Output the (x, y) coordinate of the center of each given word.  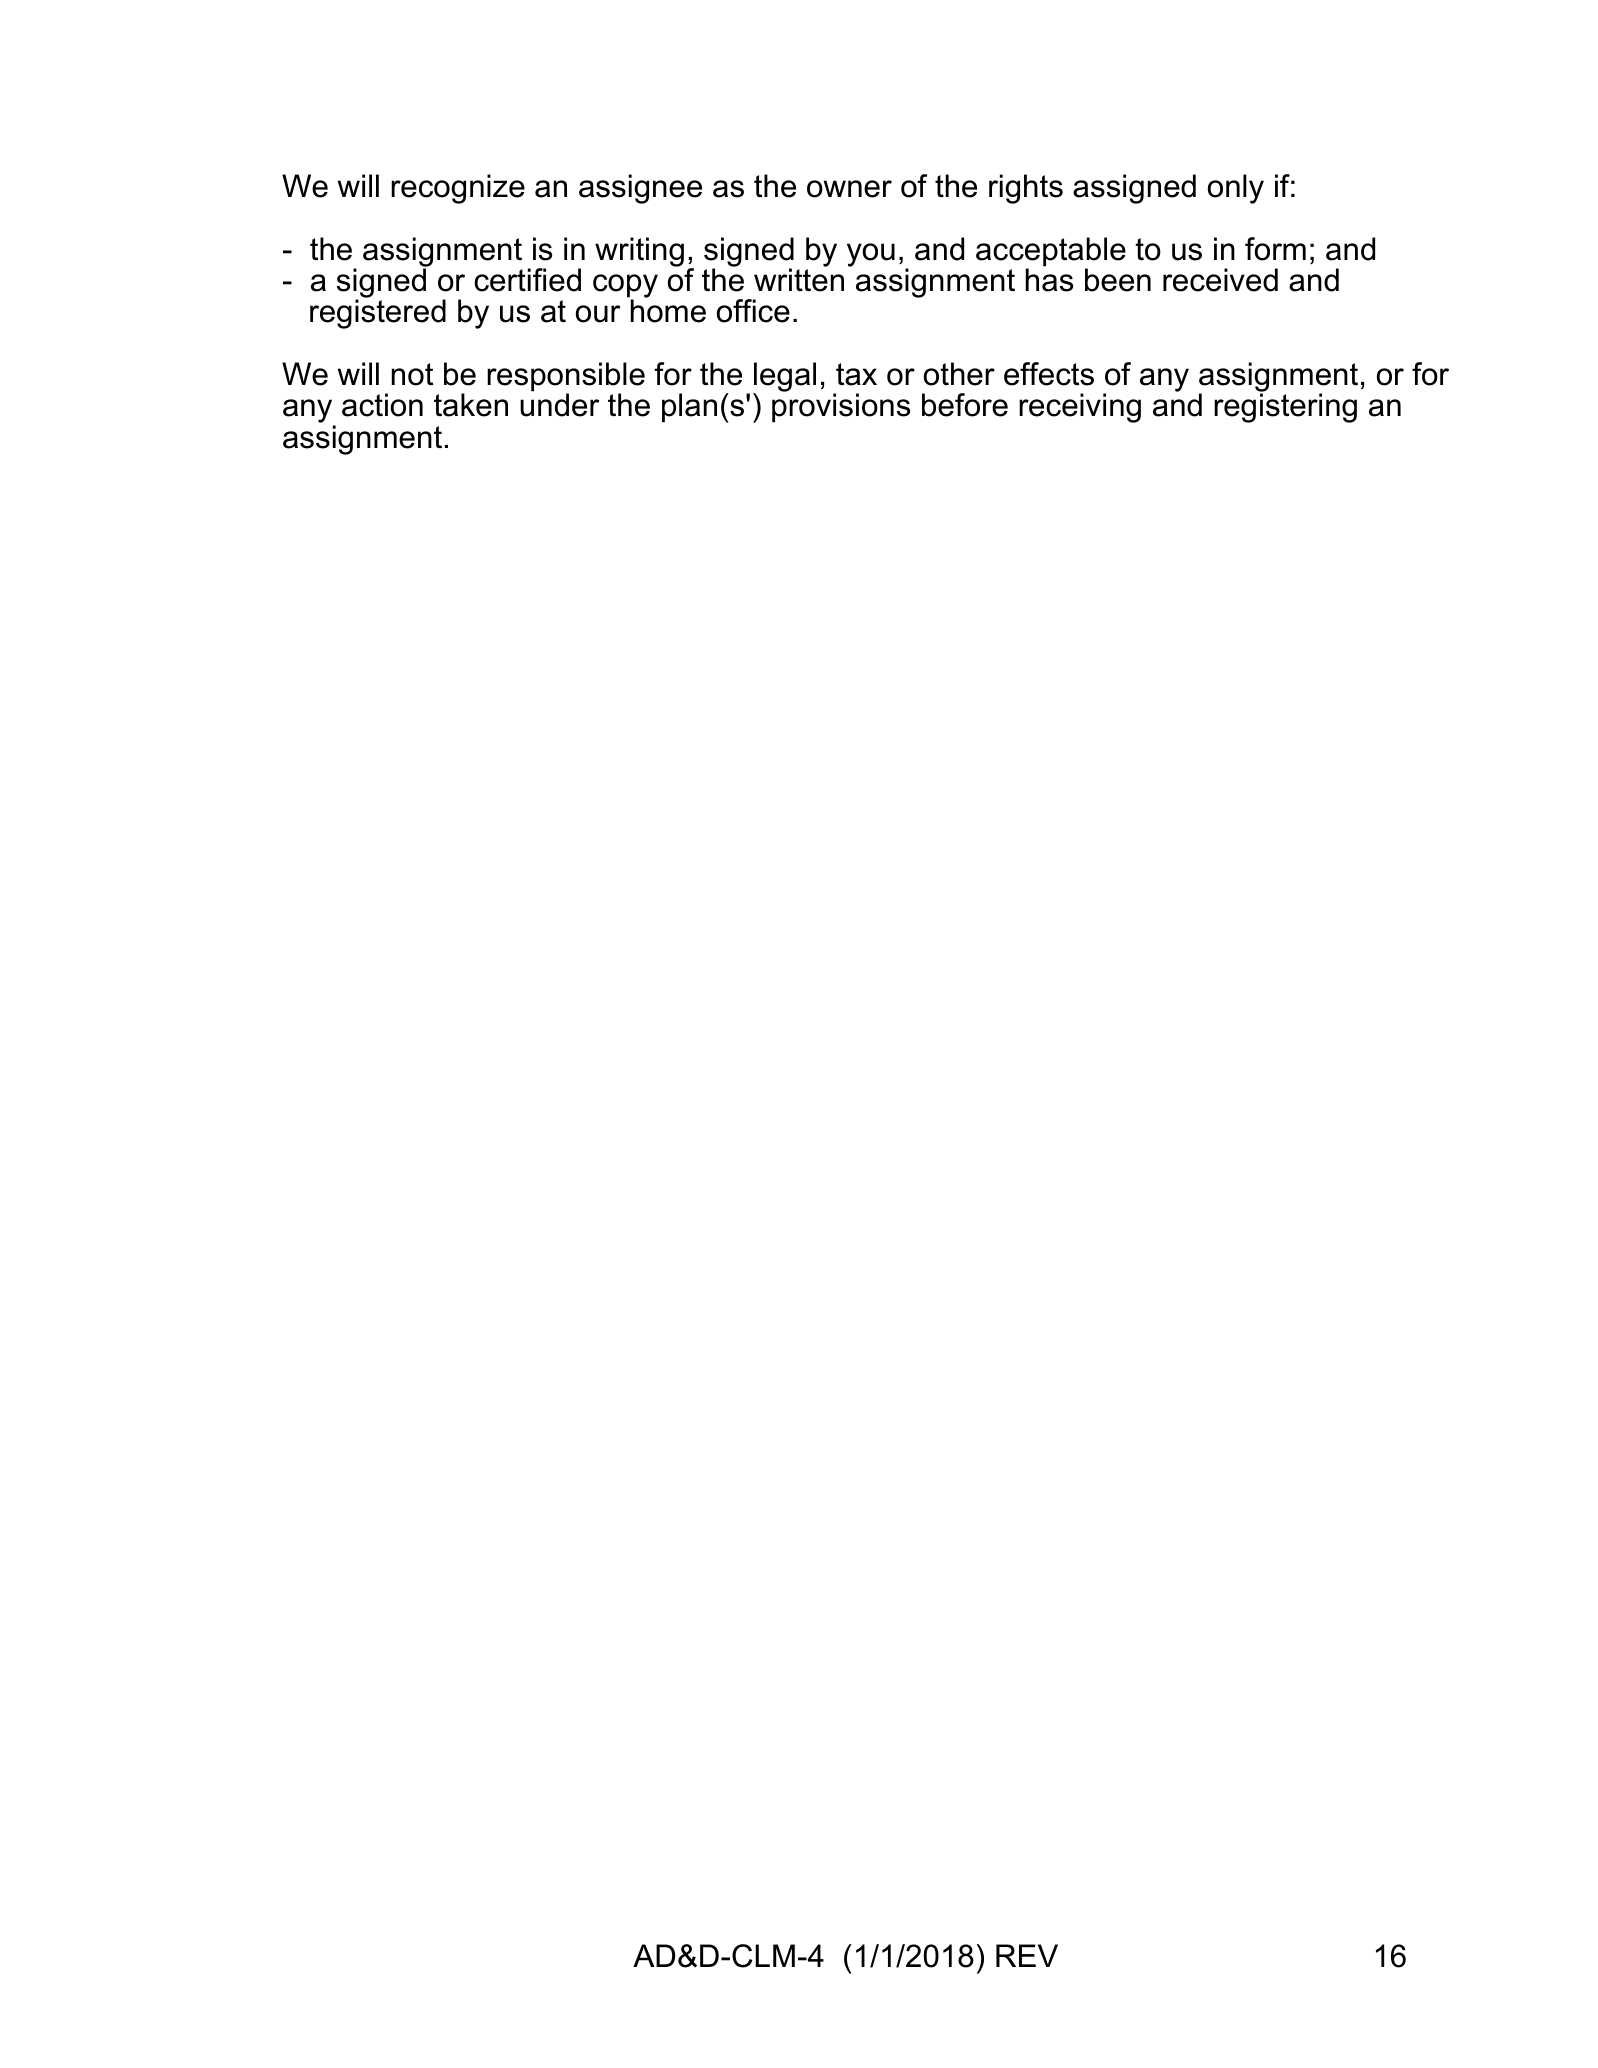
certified (527, 280)
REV (1027, 1955)
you (871, 255)
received (1220, 280)
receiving (1080, 408)
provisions (841, 408)
